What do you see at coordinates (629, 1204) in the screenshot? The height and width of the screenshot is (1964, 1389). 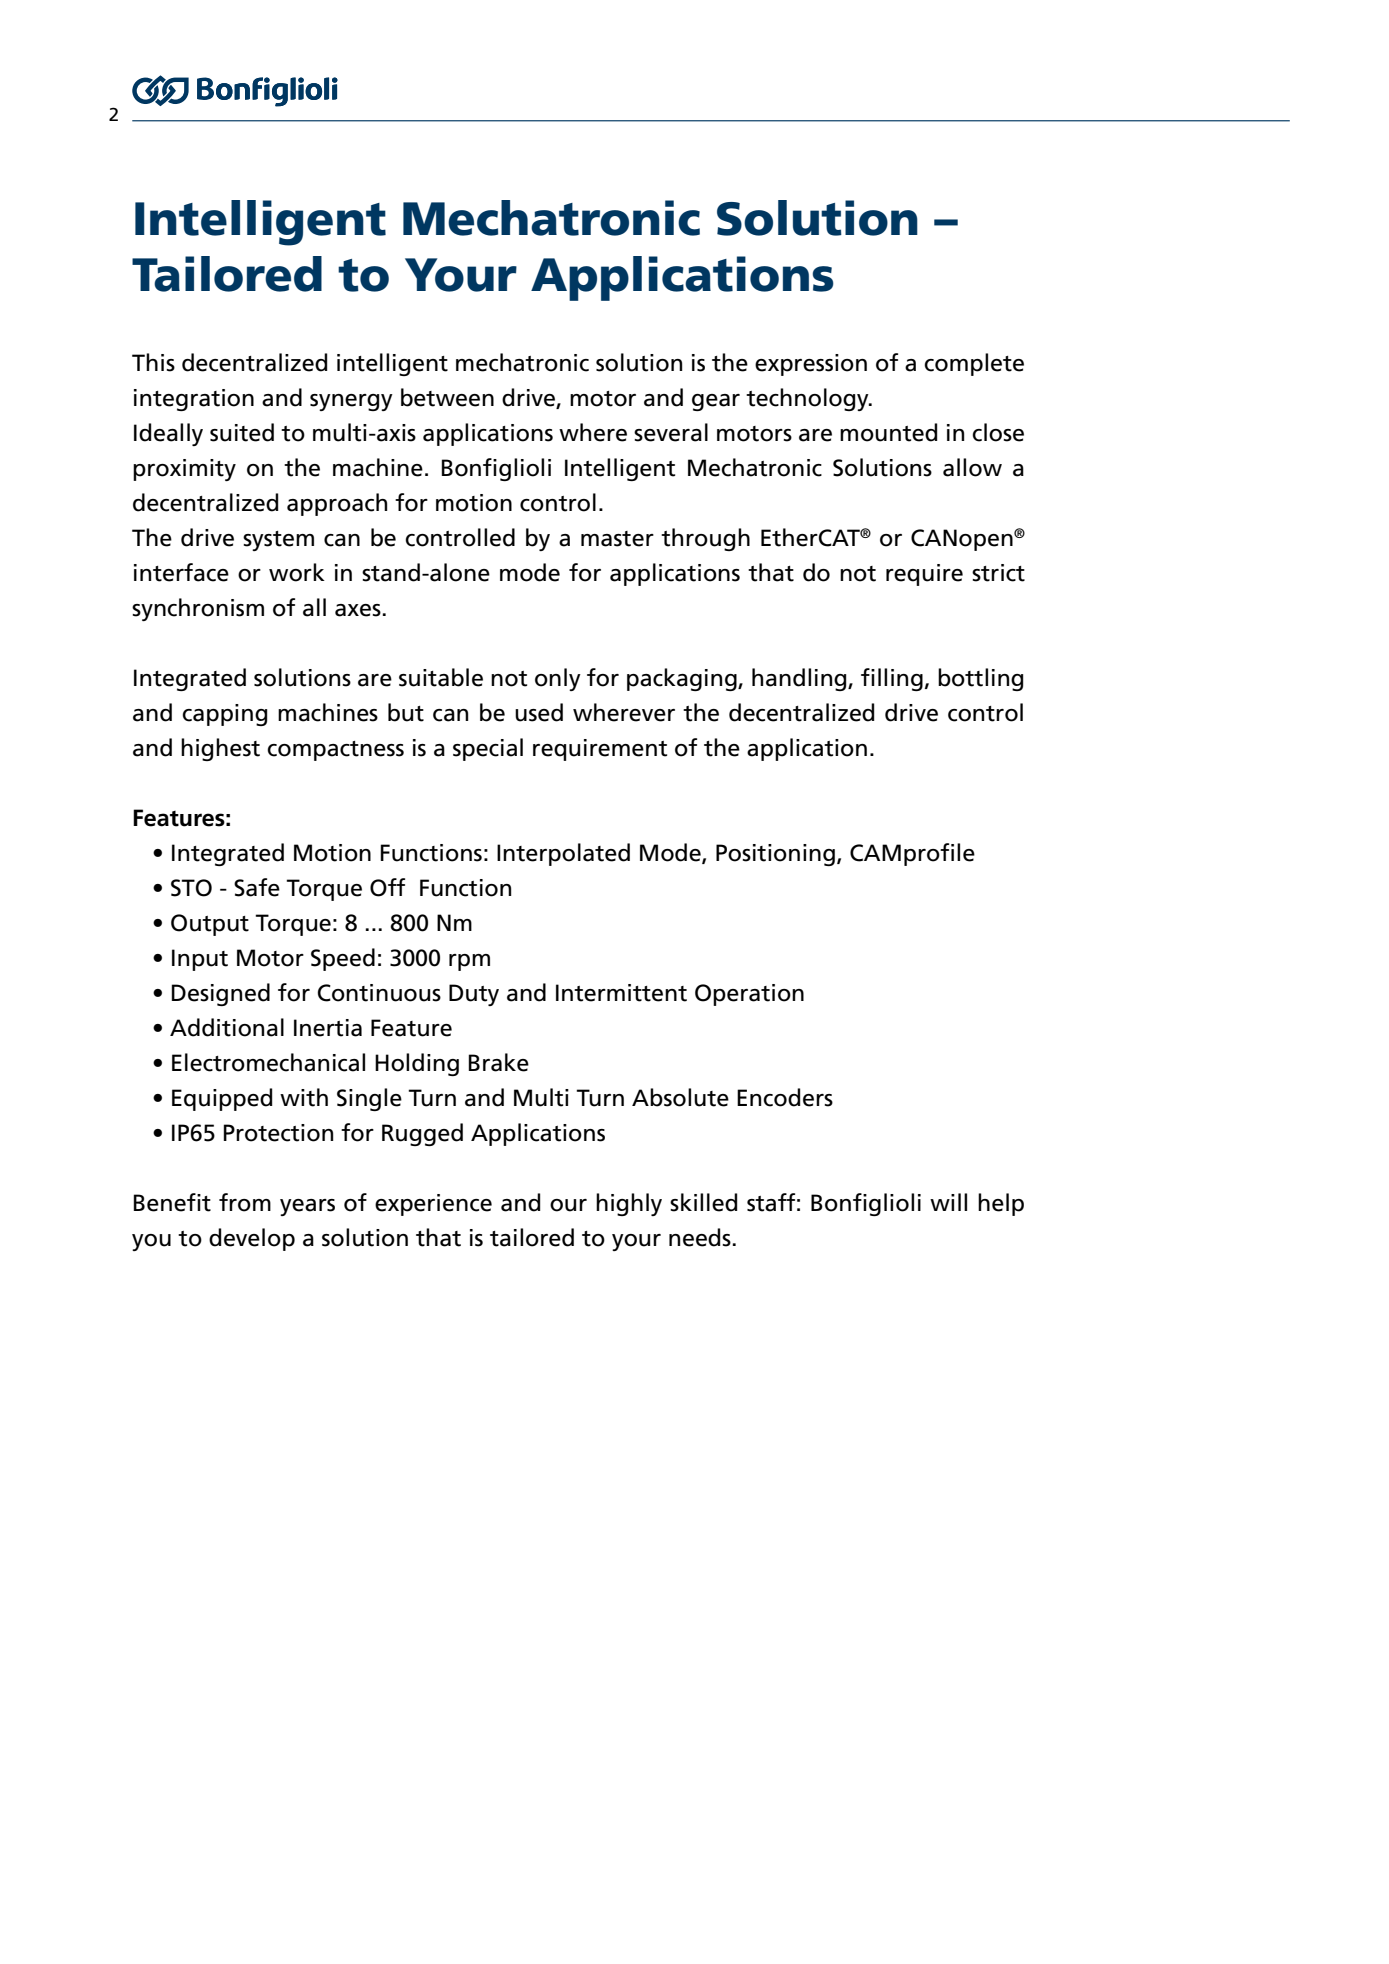 I see `highly` at bounding box center [629, 1204].
